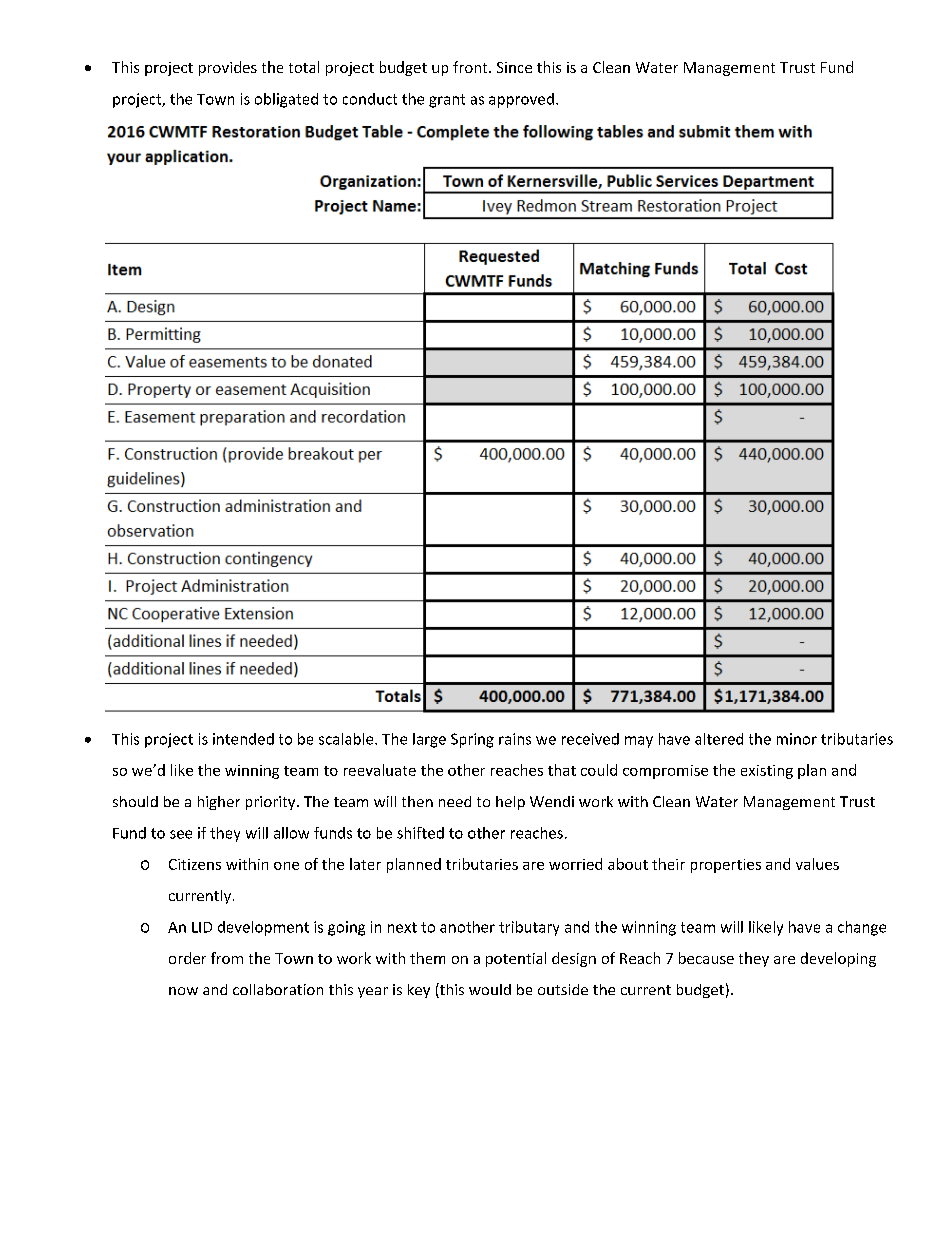  I want to click on obligated, so click(286, 100).
